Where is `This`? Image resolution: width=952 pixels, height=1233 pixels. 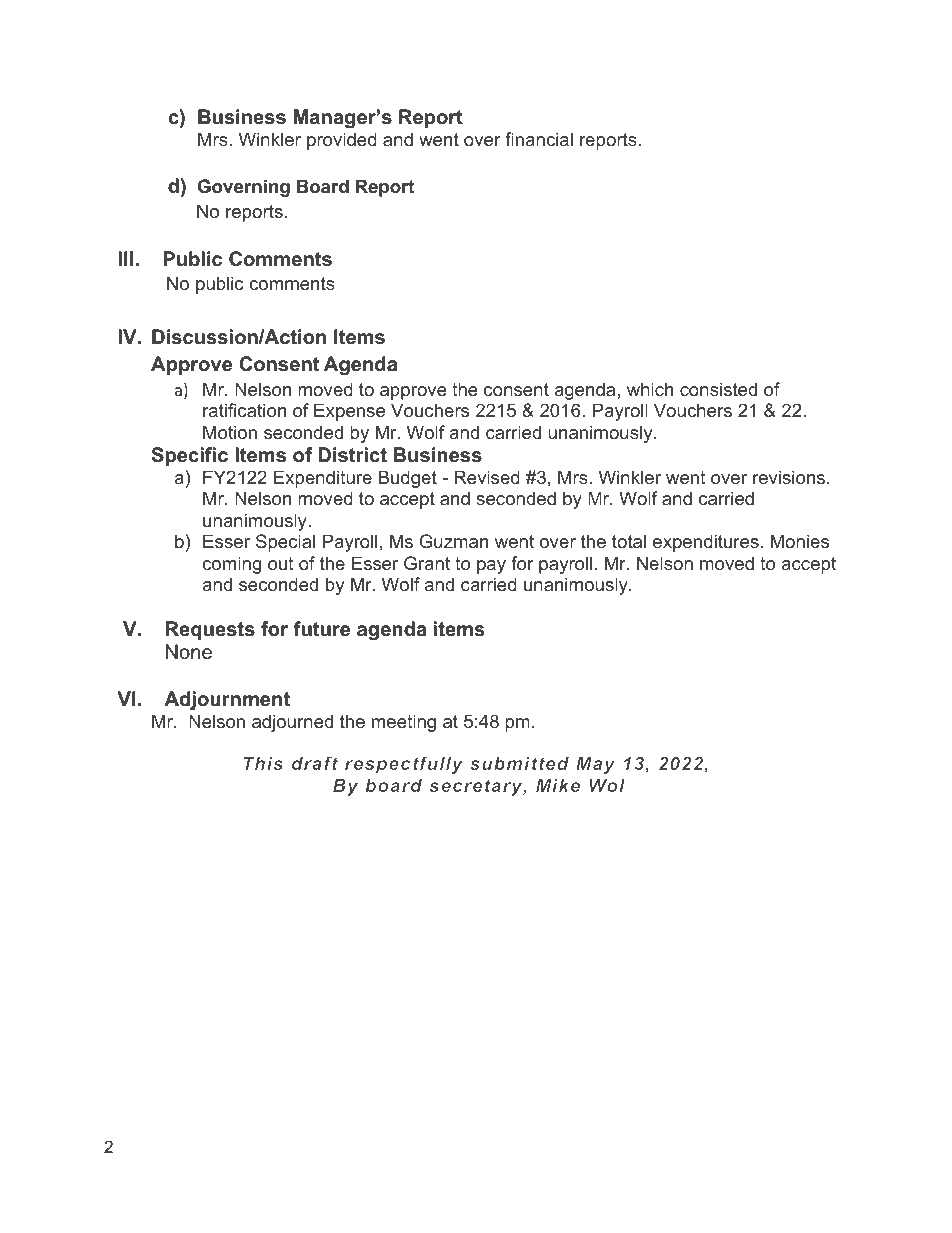 This is located at coordinates (263, 763).
